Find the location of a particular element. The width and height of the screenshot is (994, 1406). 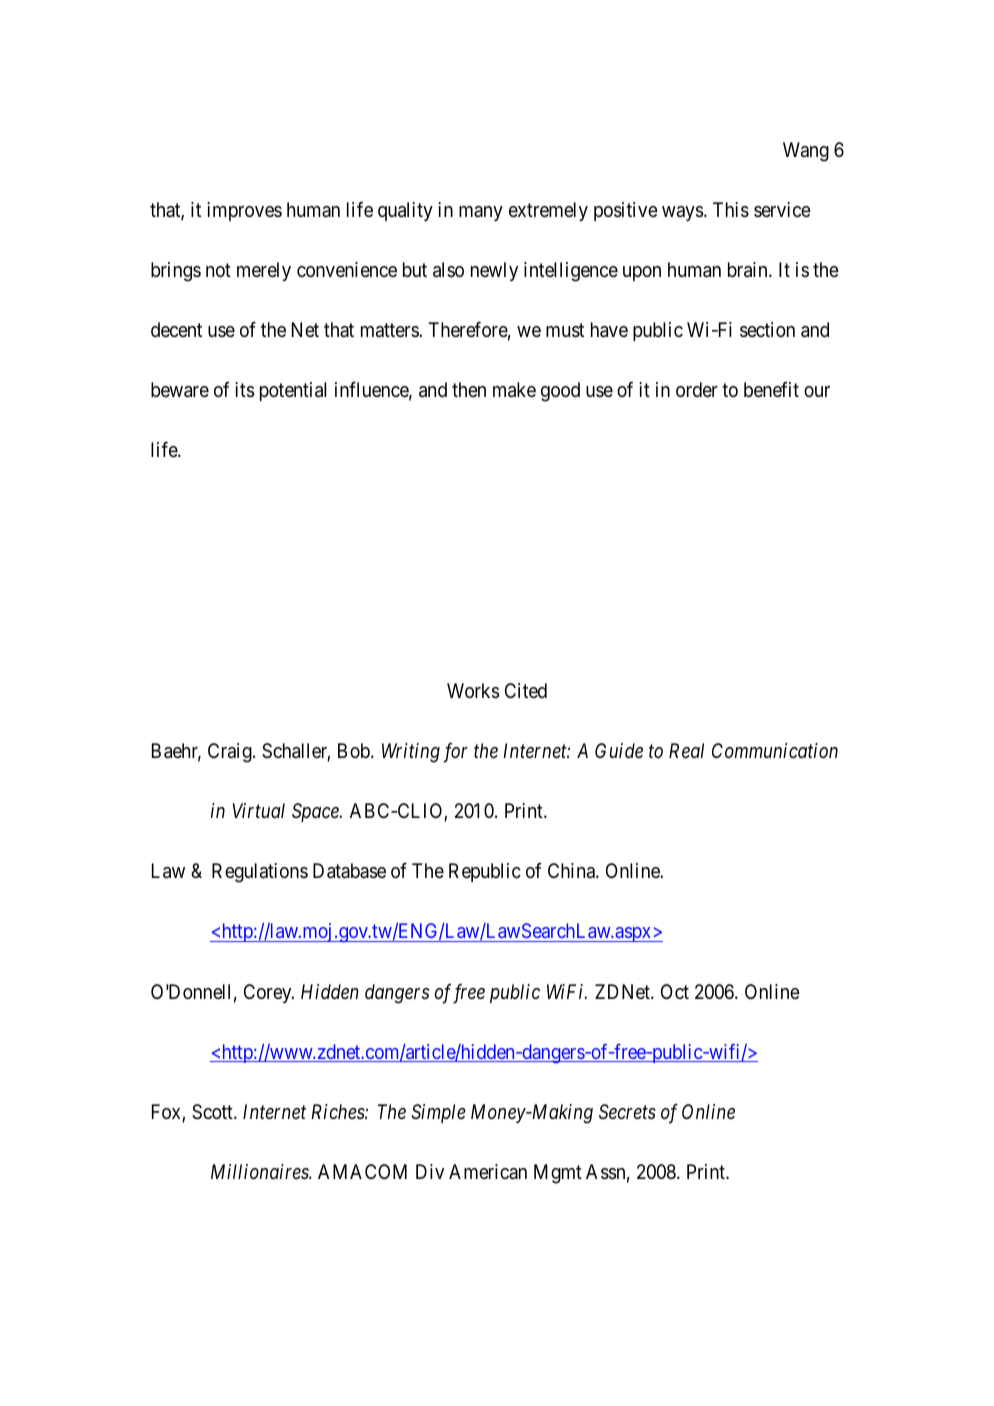

improves is located at coordinates (244, 211).
